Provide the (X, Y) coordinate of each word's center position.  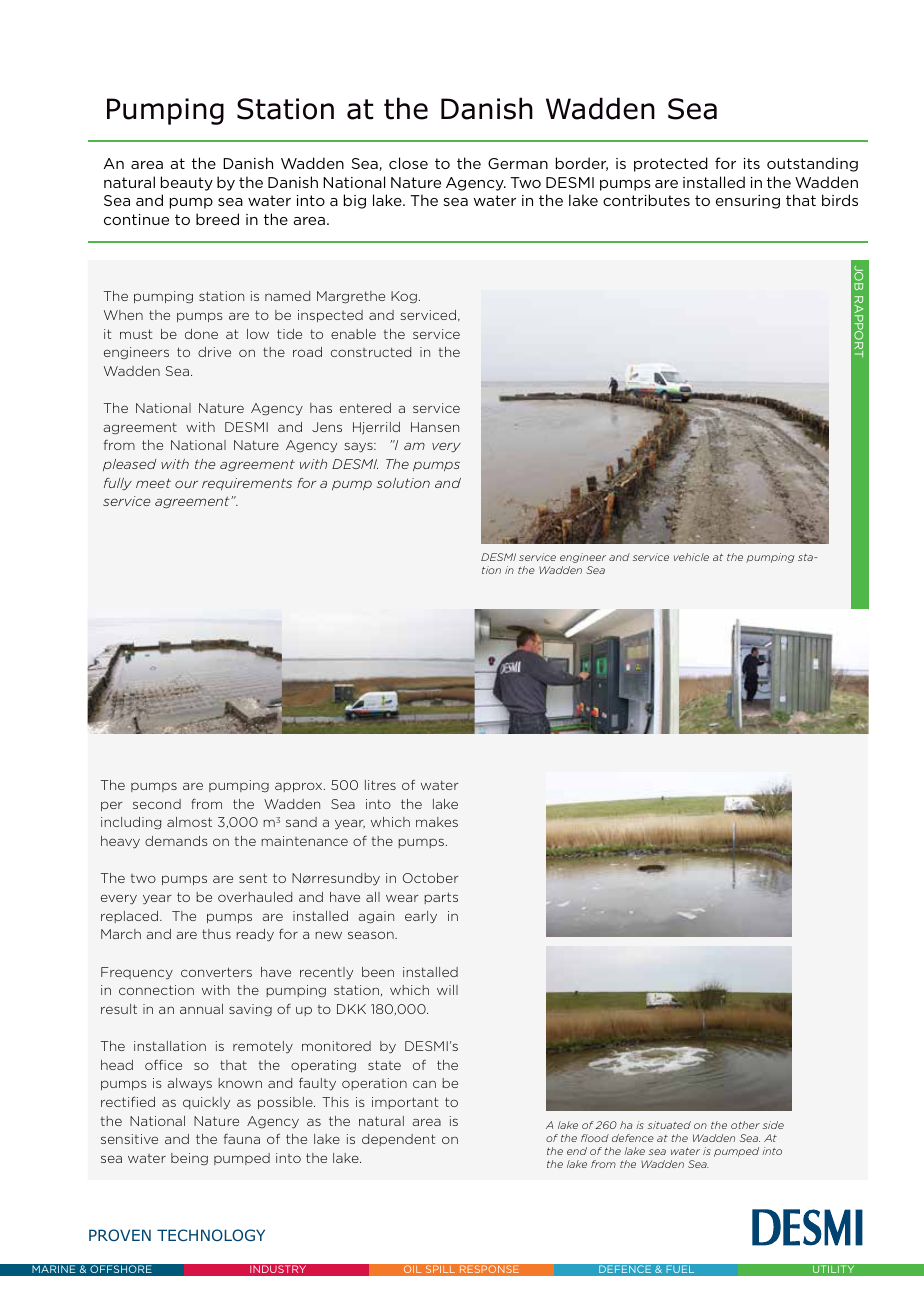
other (745, 1125)
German (518, 163)
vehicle (691, 557)
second (157, 804)
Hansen (435, 427)
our (186, 484)
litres (380, 785)
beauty (187, 183)
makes (437, 822)
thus (216, 934)
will (447, 990)
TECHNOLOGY (211, 1235)
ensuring (748, 202)
